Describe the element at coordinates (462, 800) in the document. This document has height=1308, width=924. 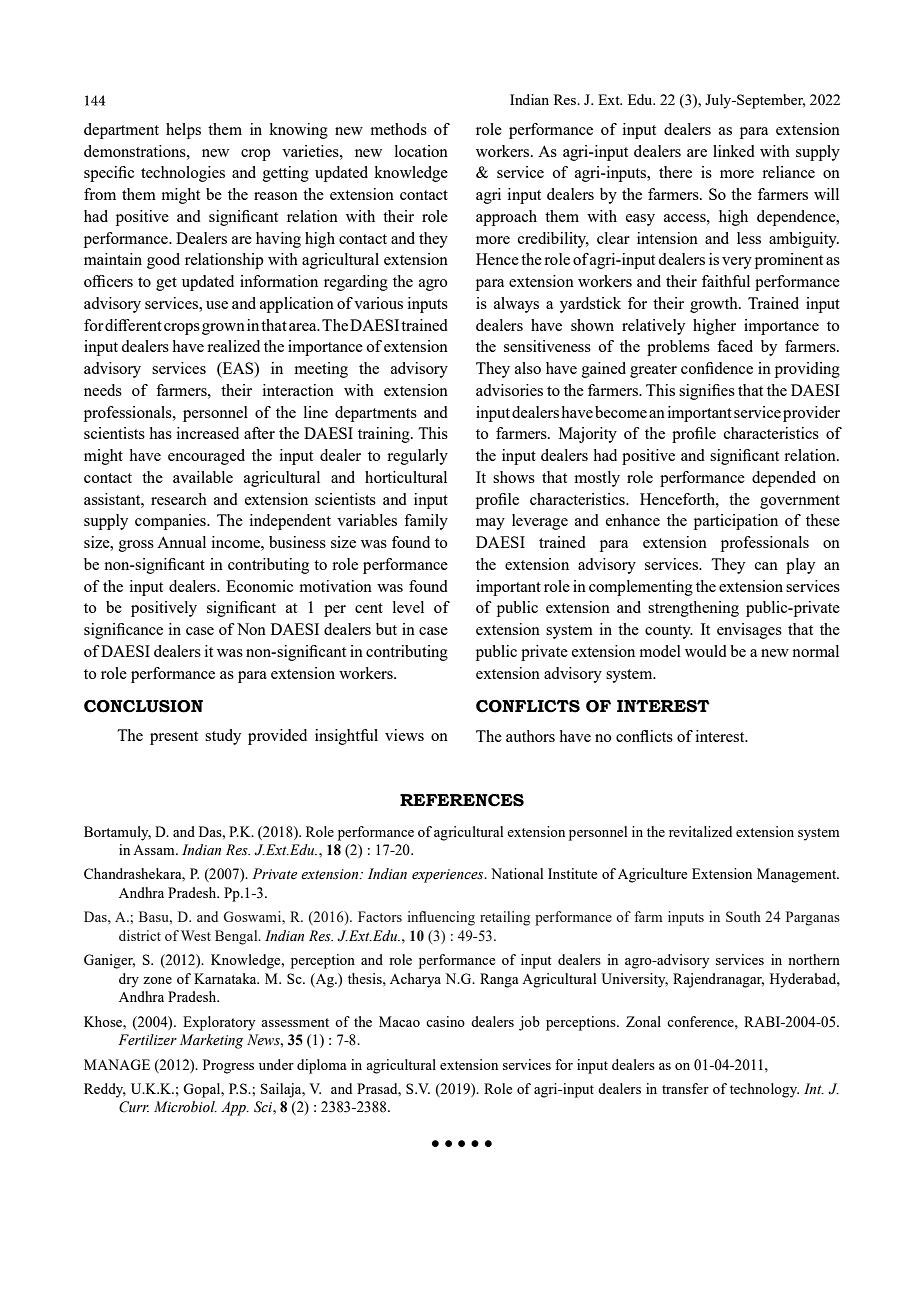
I see `REFERENCES` at that location.
